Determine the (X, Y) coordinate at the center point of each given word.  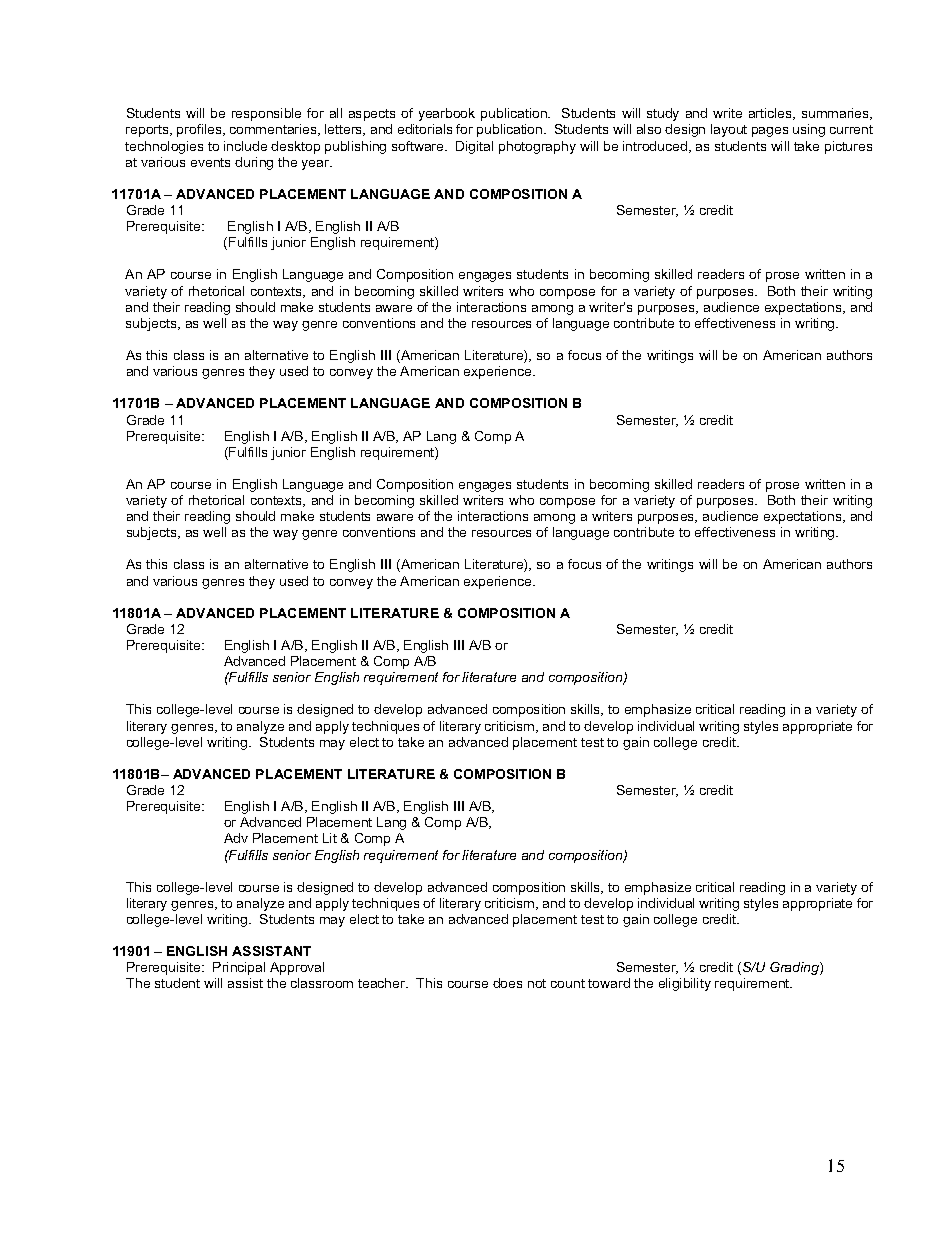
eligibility (685, 984)
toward (609, 983)
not (537, 983)
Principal (239, 968)
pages (770, 132)
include (245, 146)
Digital (474, 147)
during (254, 163)
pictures (848, 147)
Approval (297, 968)
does (507, 983)
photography (537, 147)
